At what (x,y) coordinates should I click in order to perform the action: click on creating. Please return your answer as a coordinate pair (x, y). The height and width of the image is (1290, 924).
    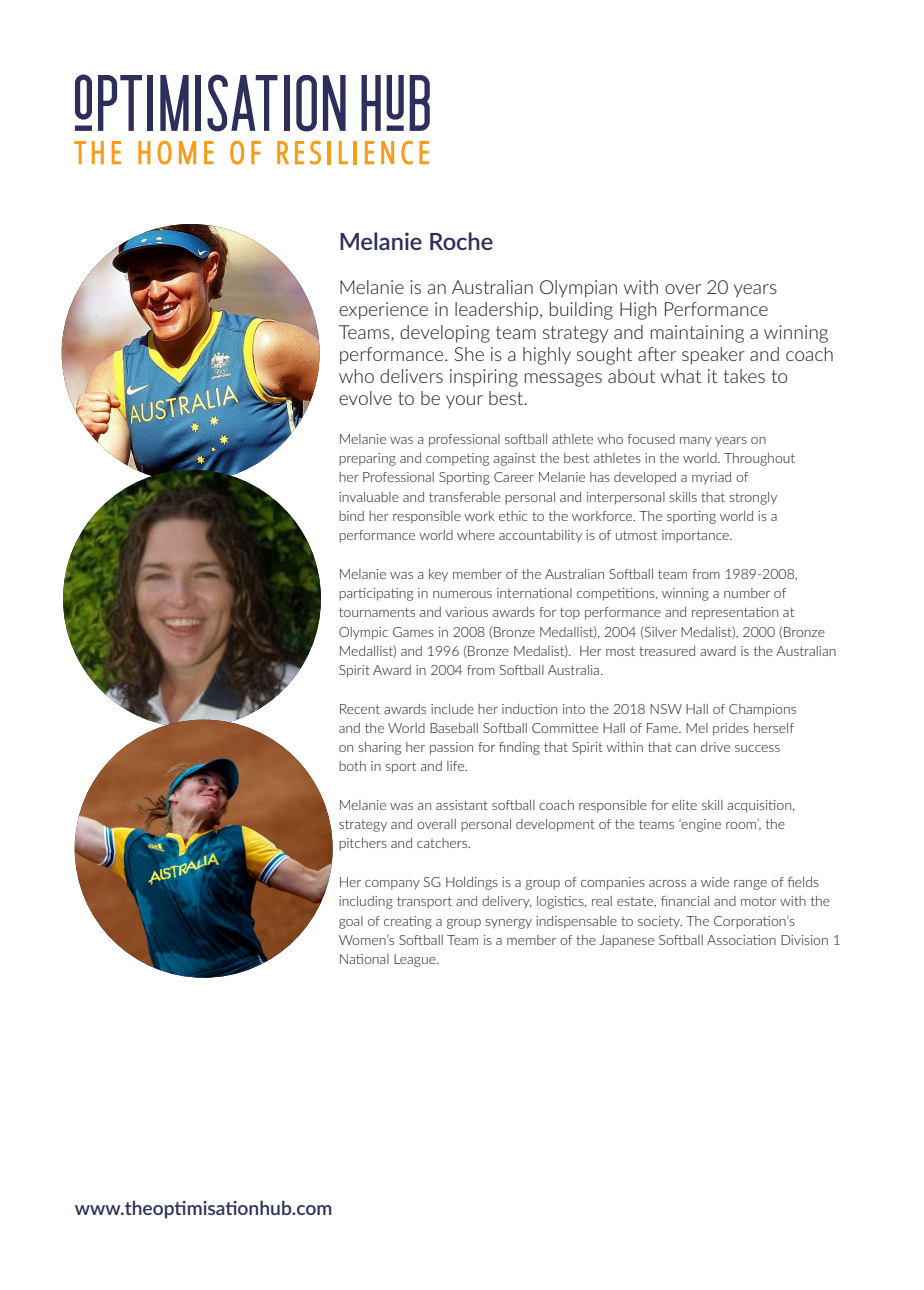
    Looking at the image, I should click on (408, 922).
